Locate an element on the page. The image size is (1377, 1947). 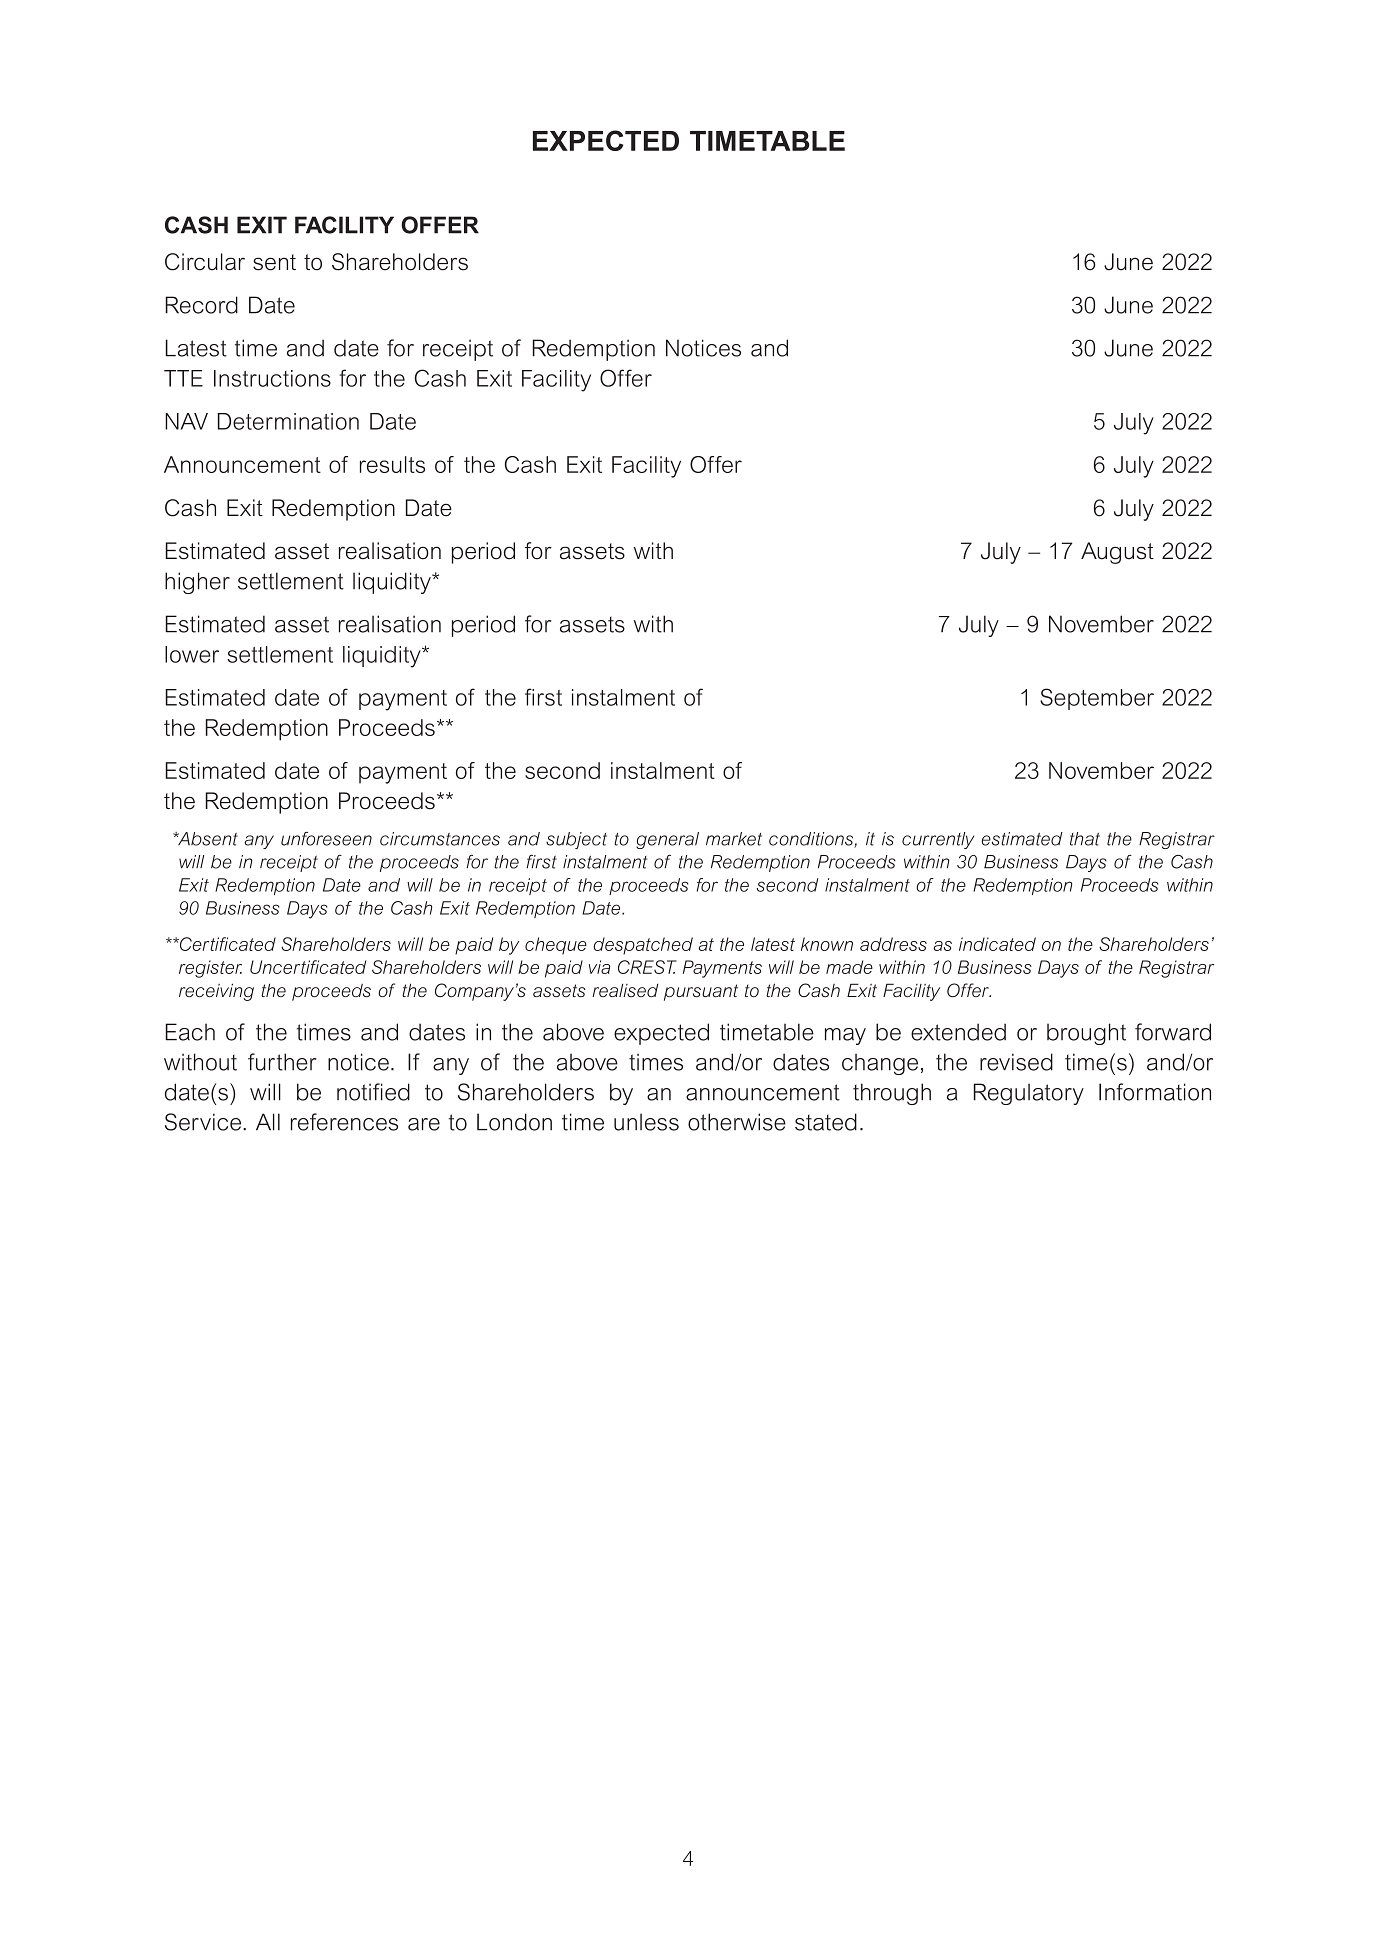
results is located at coordinates (392, 464).
